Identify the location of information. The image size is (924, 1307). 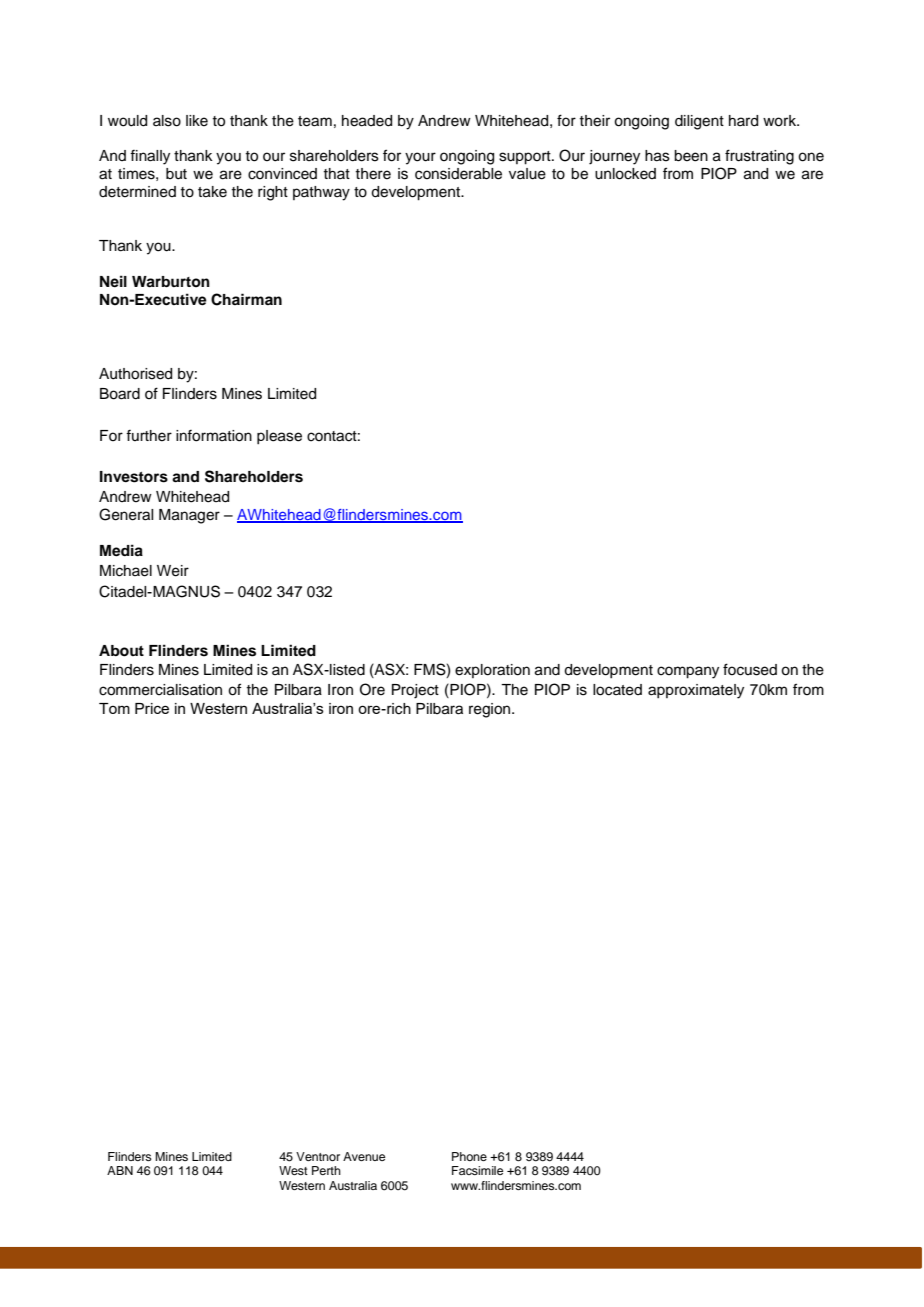
(214, 436).
